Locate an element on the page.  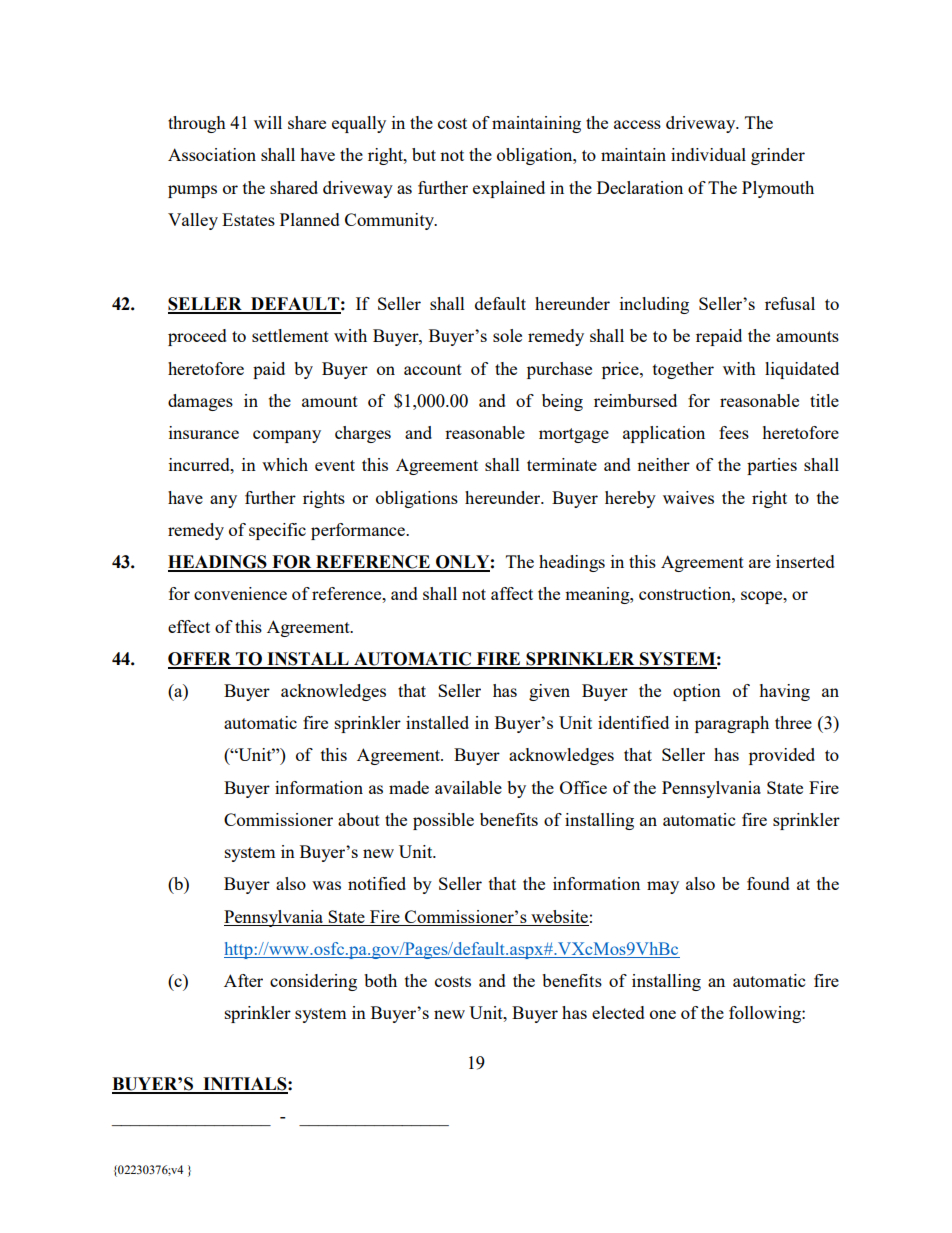
convenience is located at coordinates (240, 593).
